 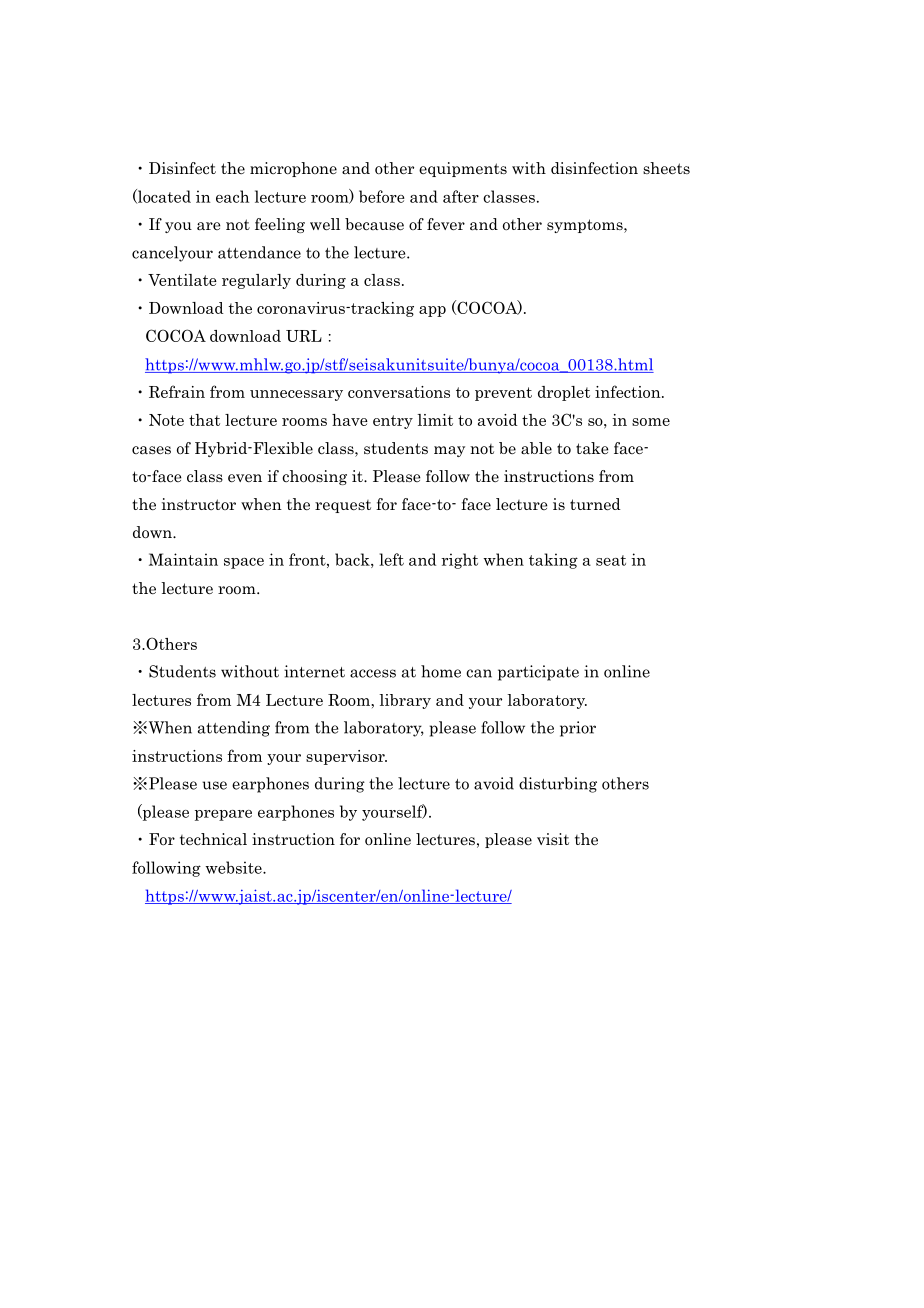 What do you see at coordinates (666, 168) in the document?
I see `sheets` at bounding box center [666, 168].
